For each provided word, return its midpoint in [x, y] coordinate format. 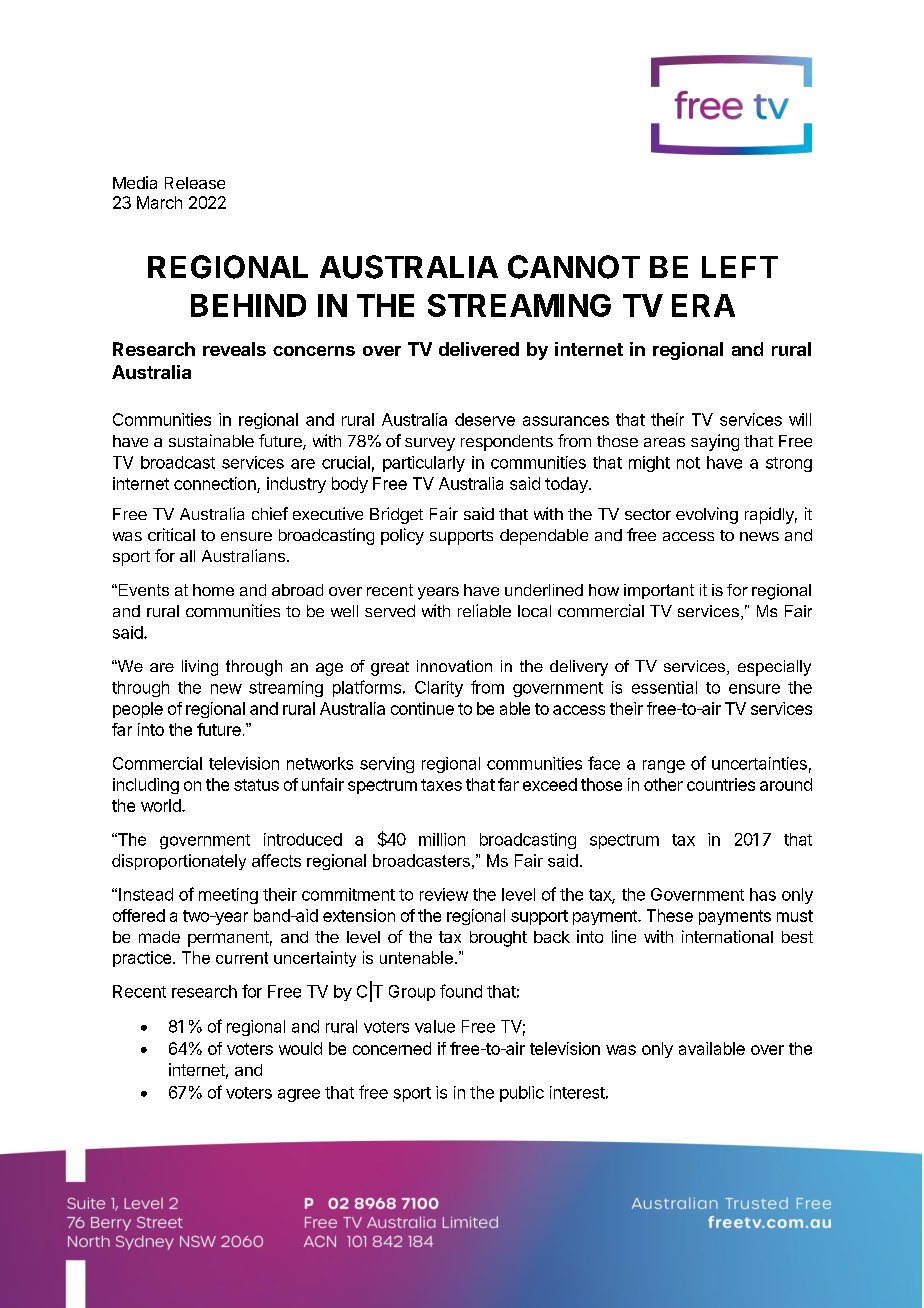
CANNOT [574, 267]
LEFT [740, 267]
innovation [454, 666]
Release [195, 183]
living [200, 668]
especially [774, 668]
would [300, 1048]
